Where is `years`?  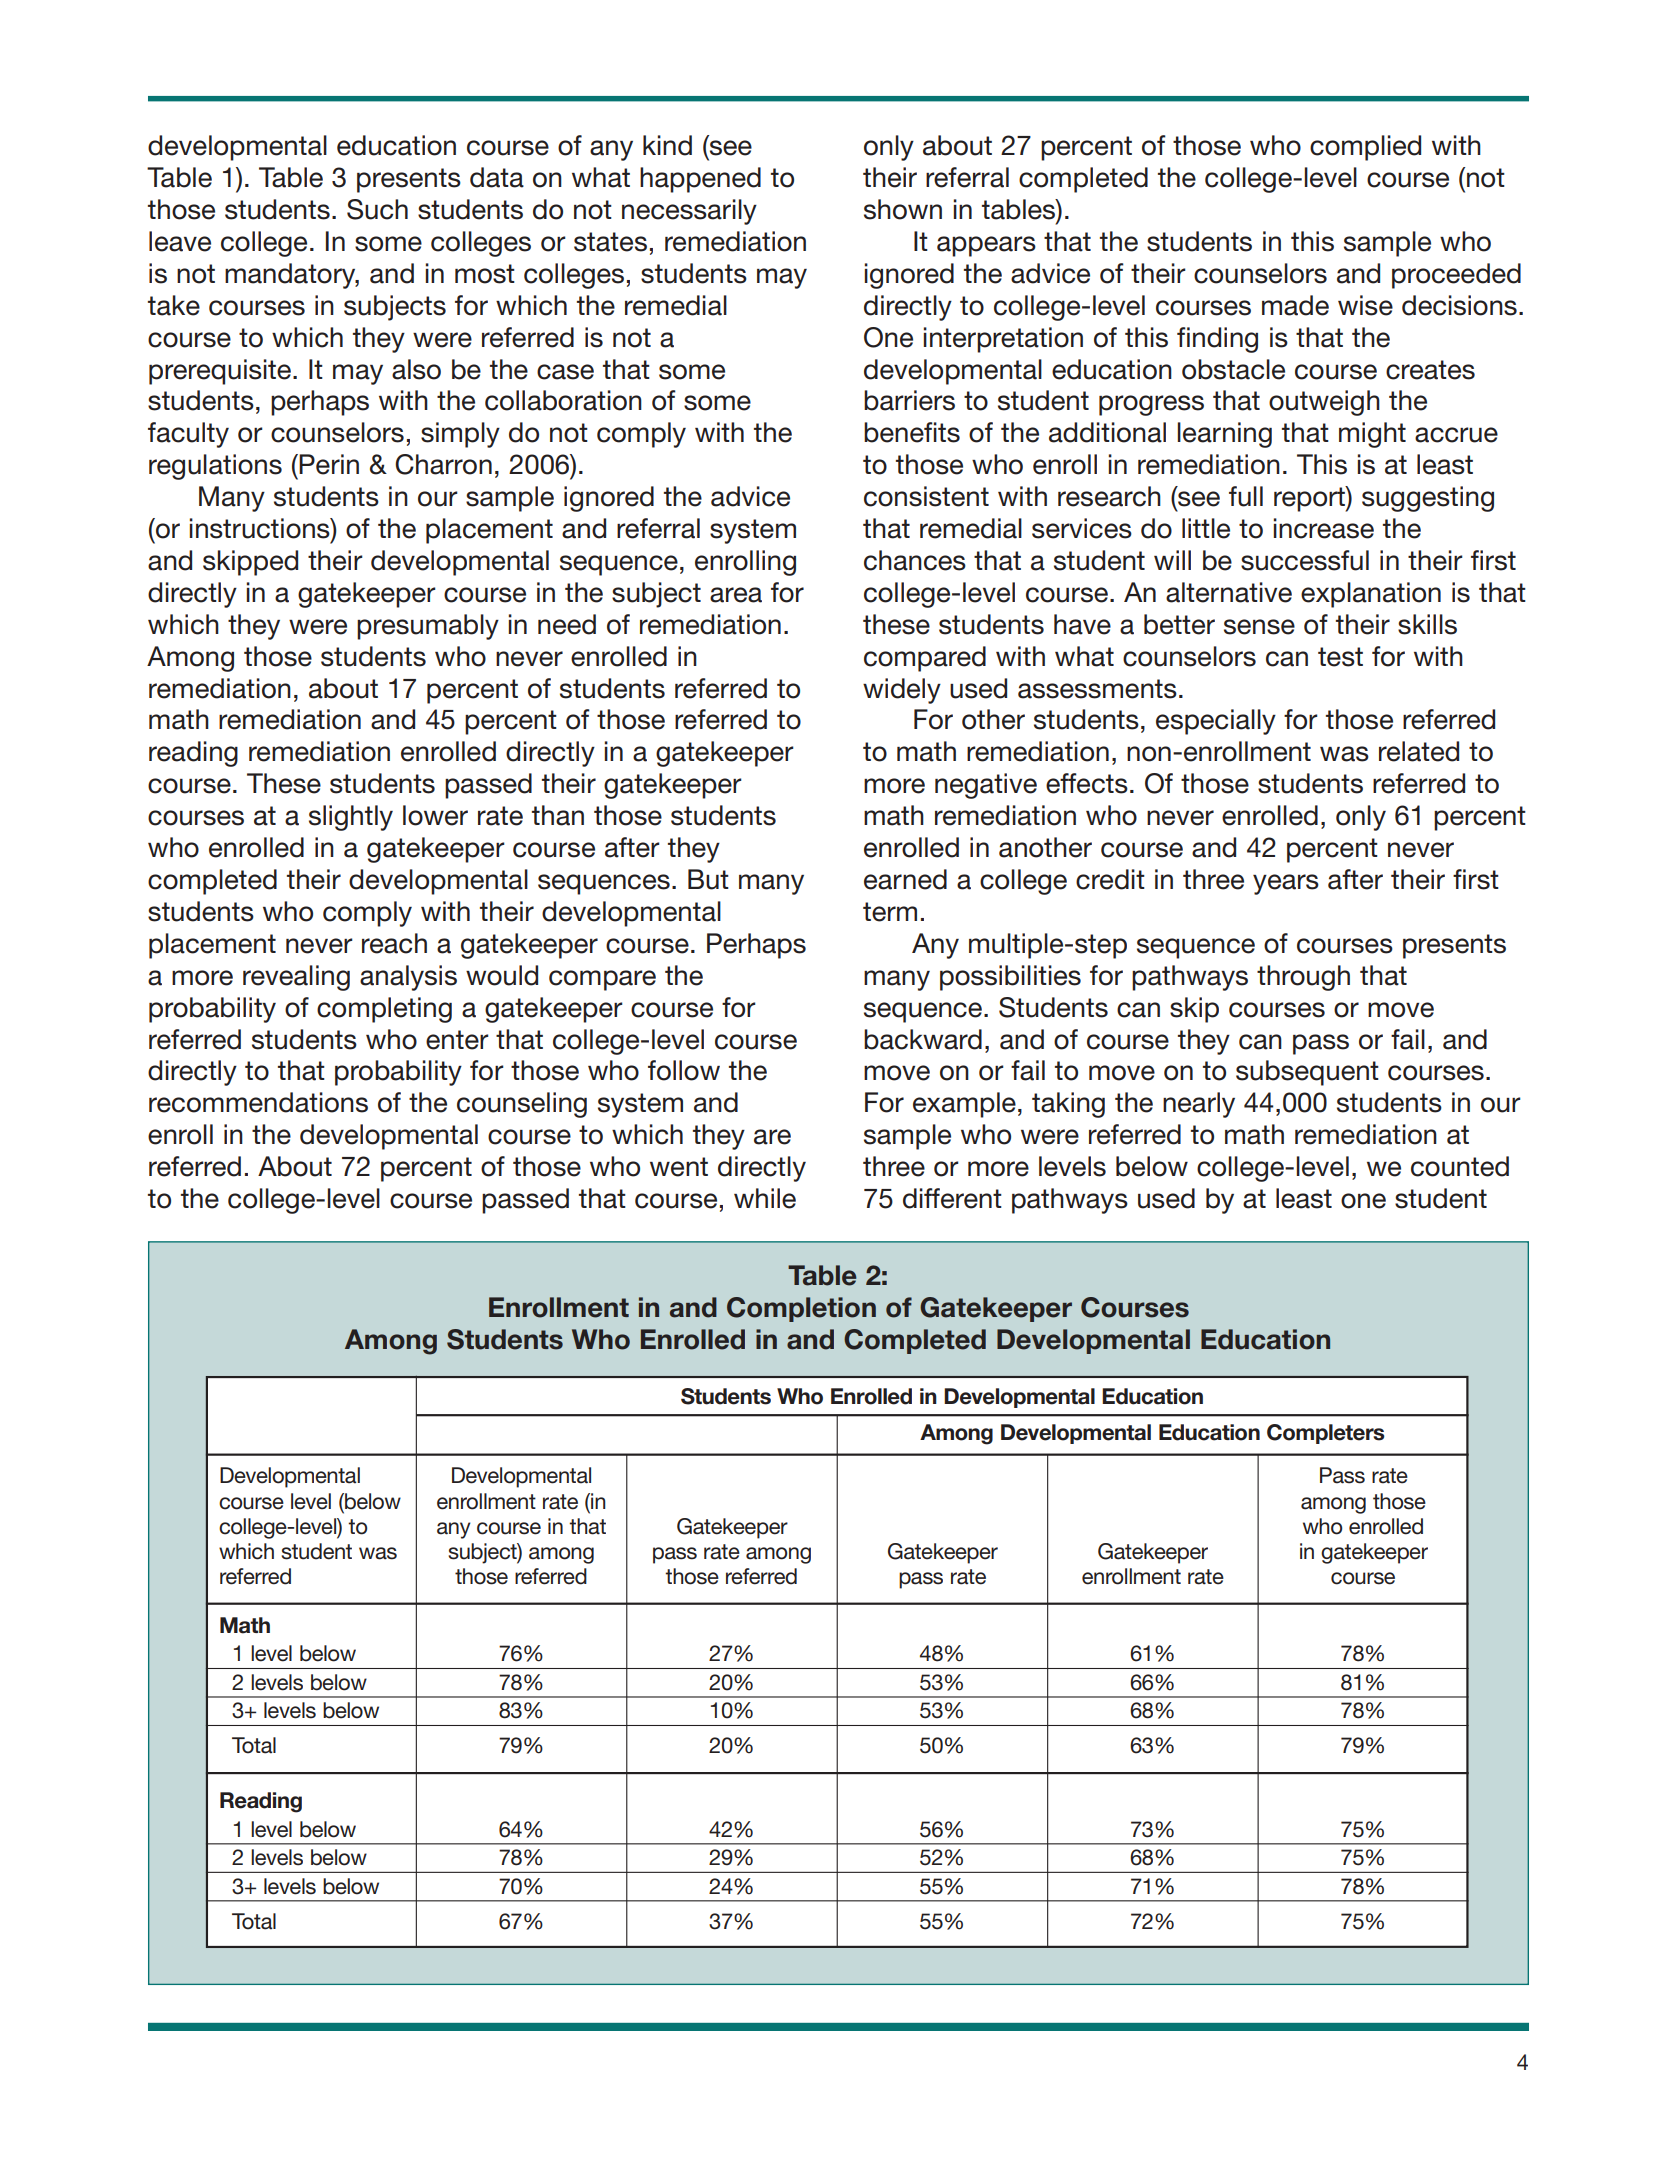
years is located at coordinates (1286, 884).
